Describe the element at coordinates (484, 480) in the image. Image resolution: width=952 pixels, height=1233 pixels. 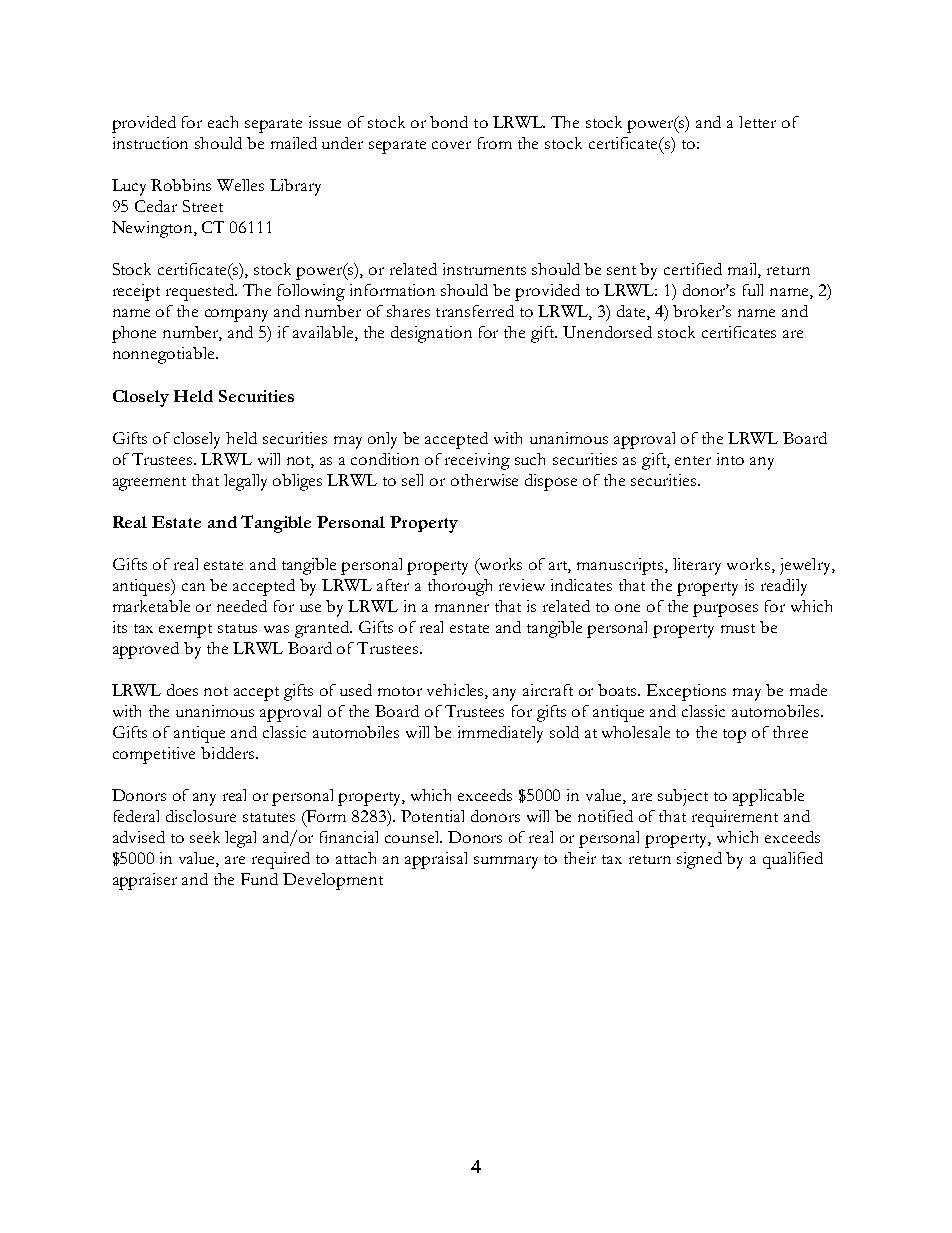
I see `otherwise` at that location.
